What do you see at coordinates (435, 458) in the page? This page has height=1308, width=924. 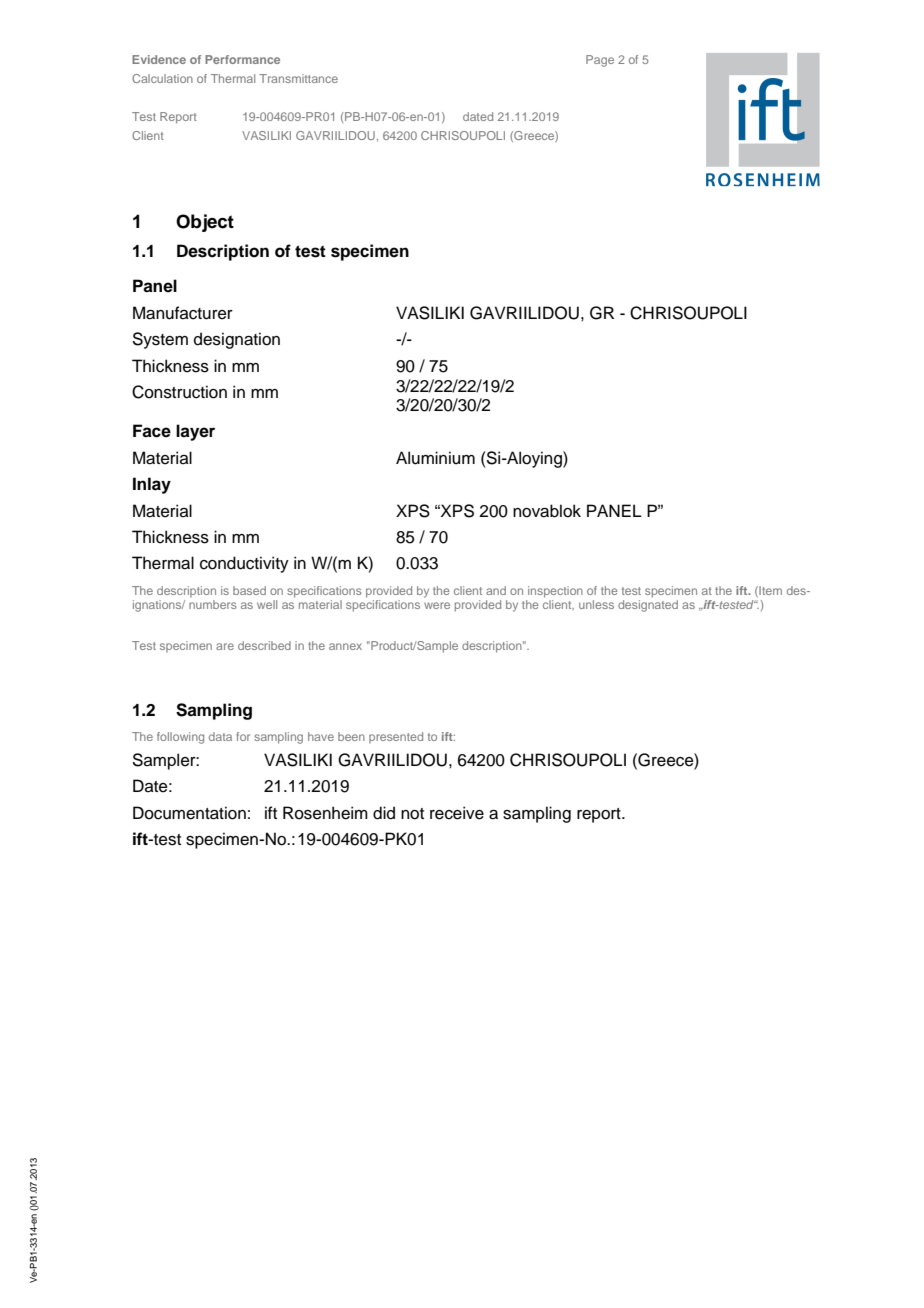 I see `Aluminium` at bounding box center [435, 458].
